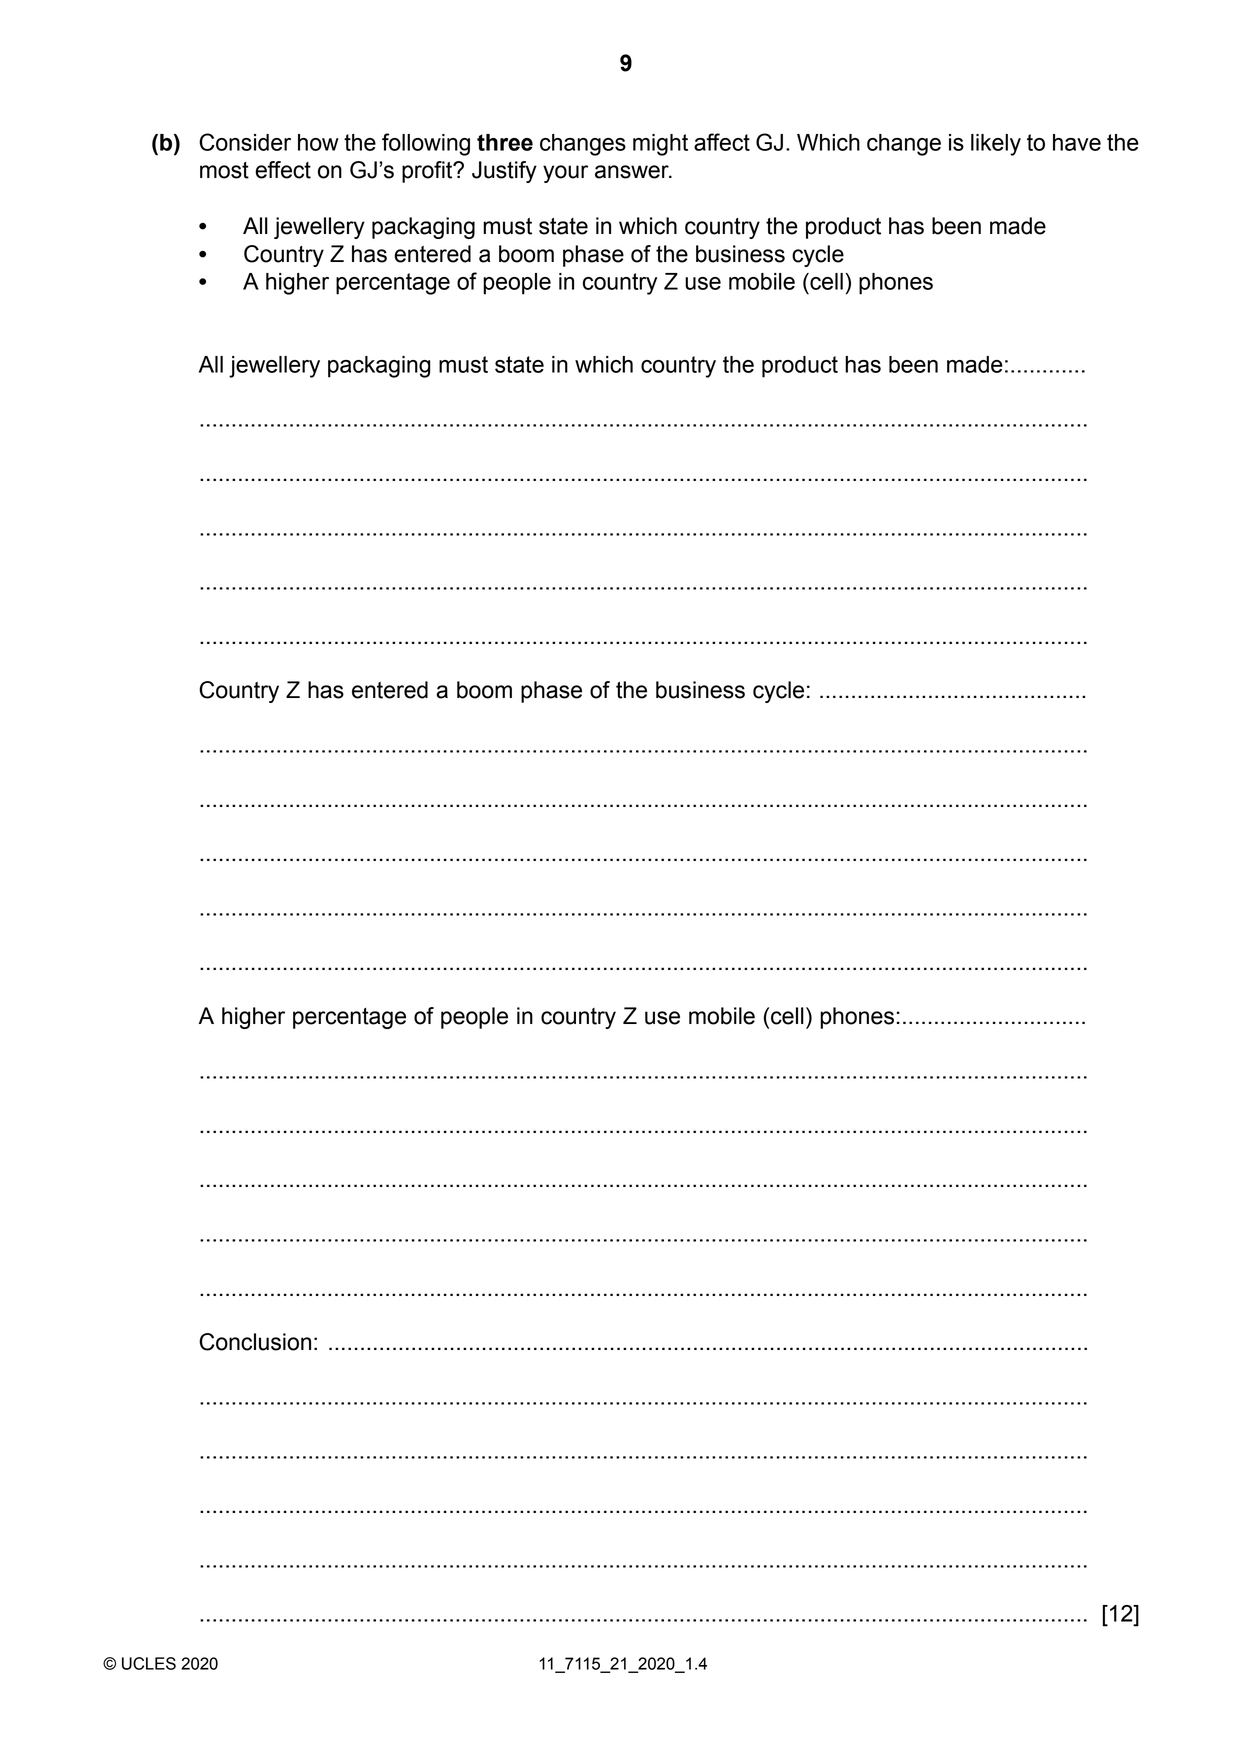 This page has width=1246, height=1762. I want to click on your, so click(565, 174).
